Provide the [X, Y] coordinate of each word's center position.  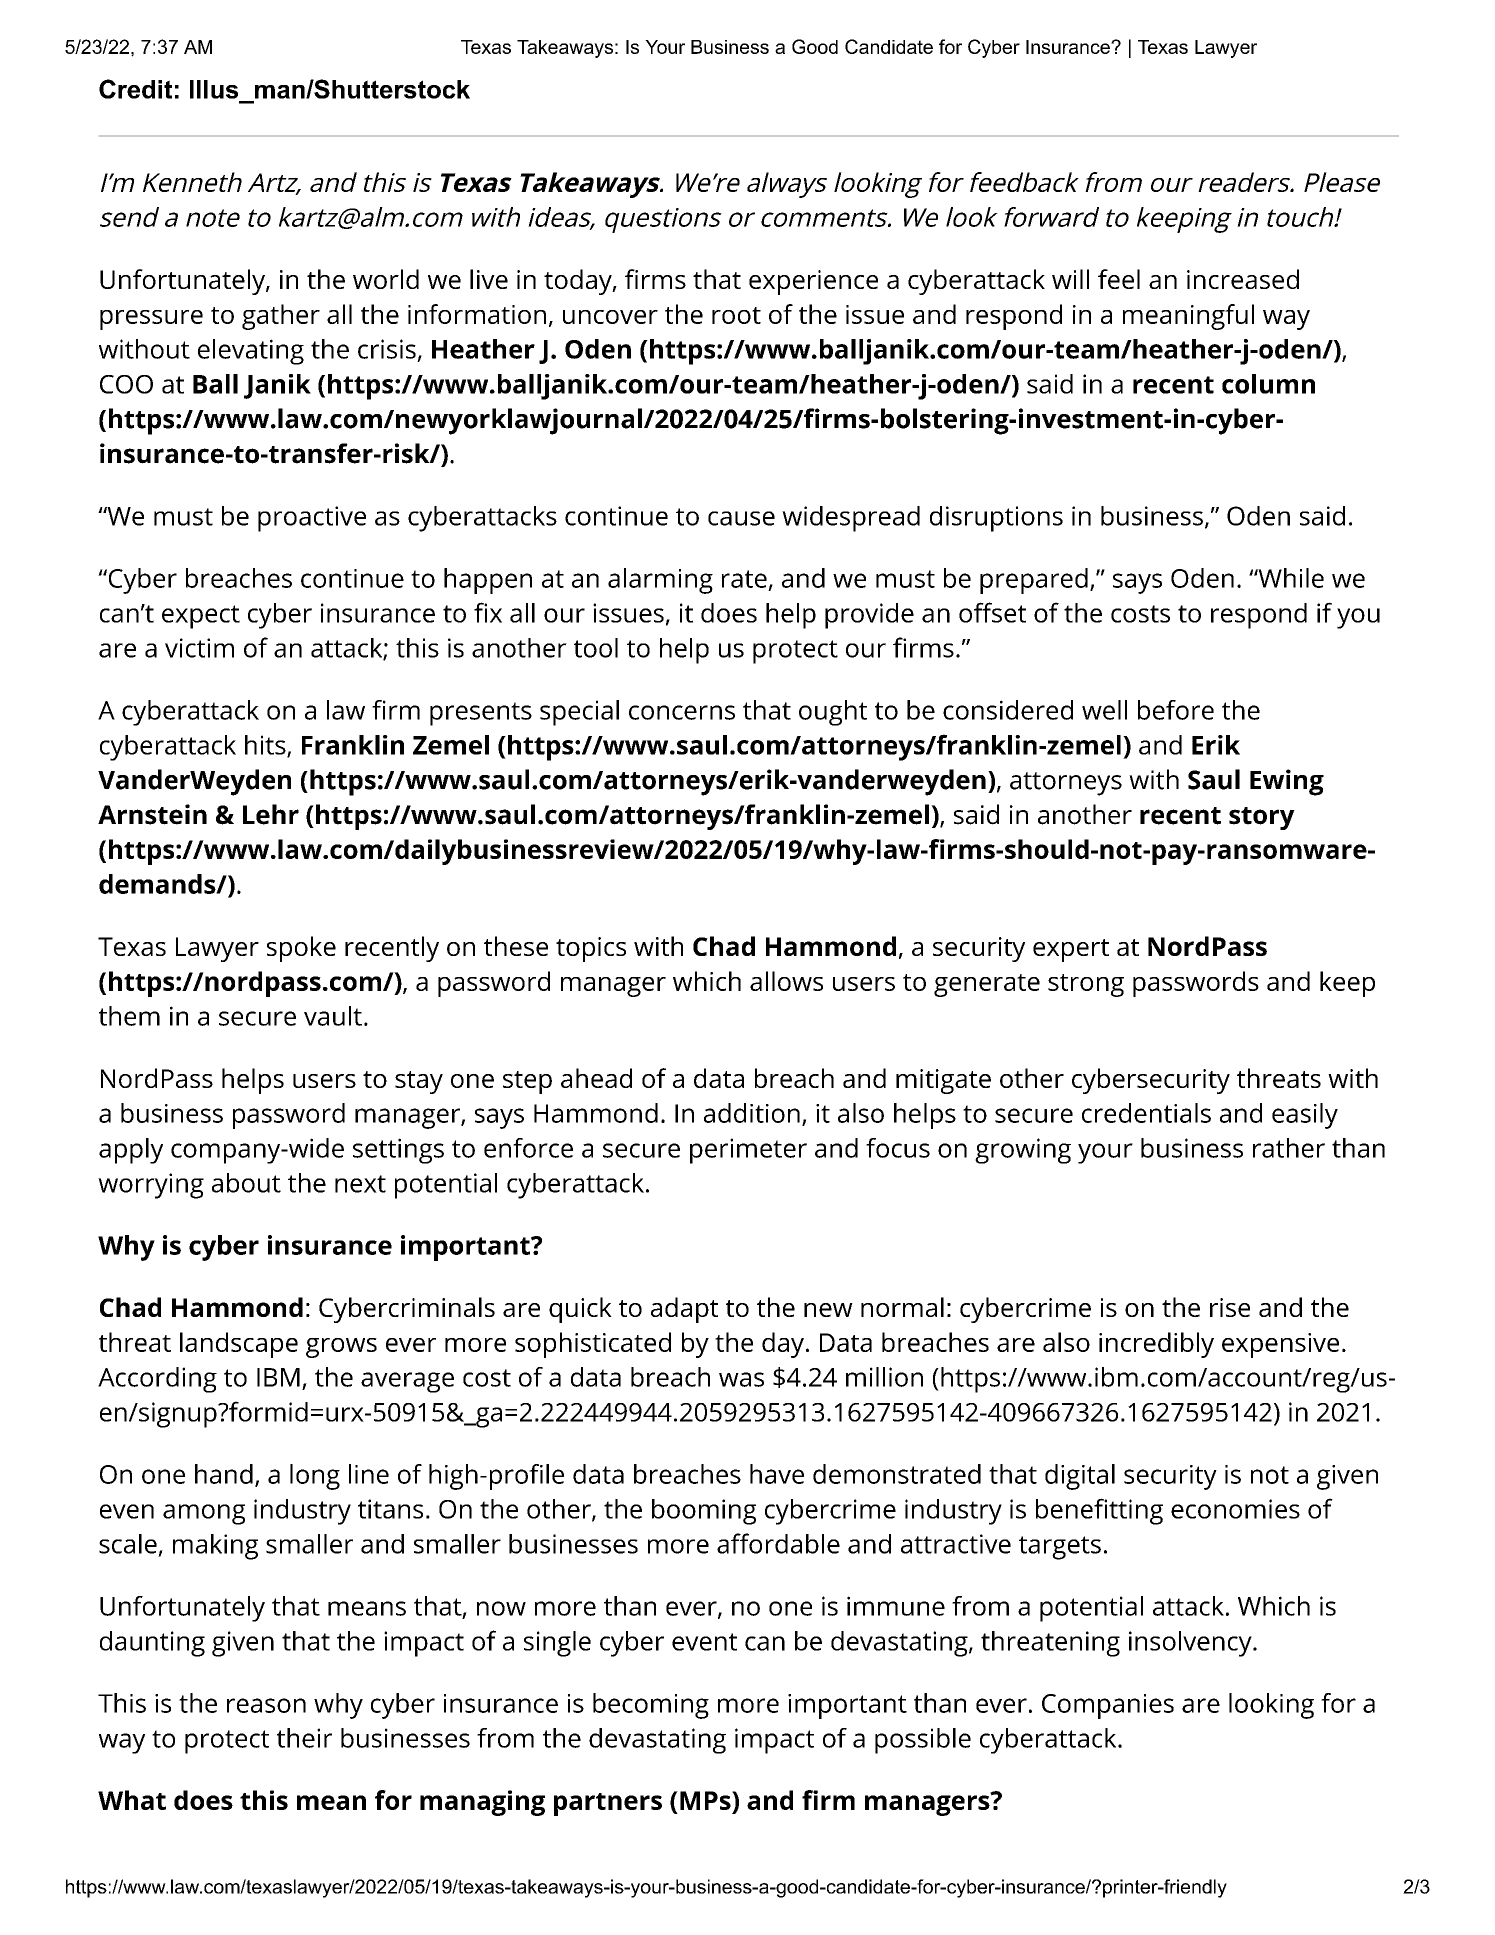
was [741, 1379]
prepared [1034, 581]
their [304, 1738]
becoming [651, 1706]
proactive [312, 519]
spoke [301, 949]
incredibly [1156, 1345]
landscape [239, 1345]
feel [1119, 279]
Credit [135, 89]
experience [813, 282]
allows [786, 981]
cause [741, 518]
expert [1071, 950]
